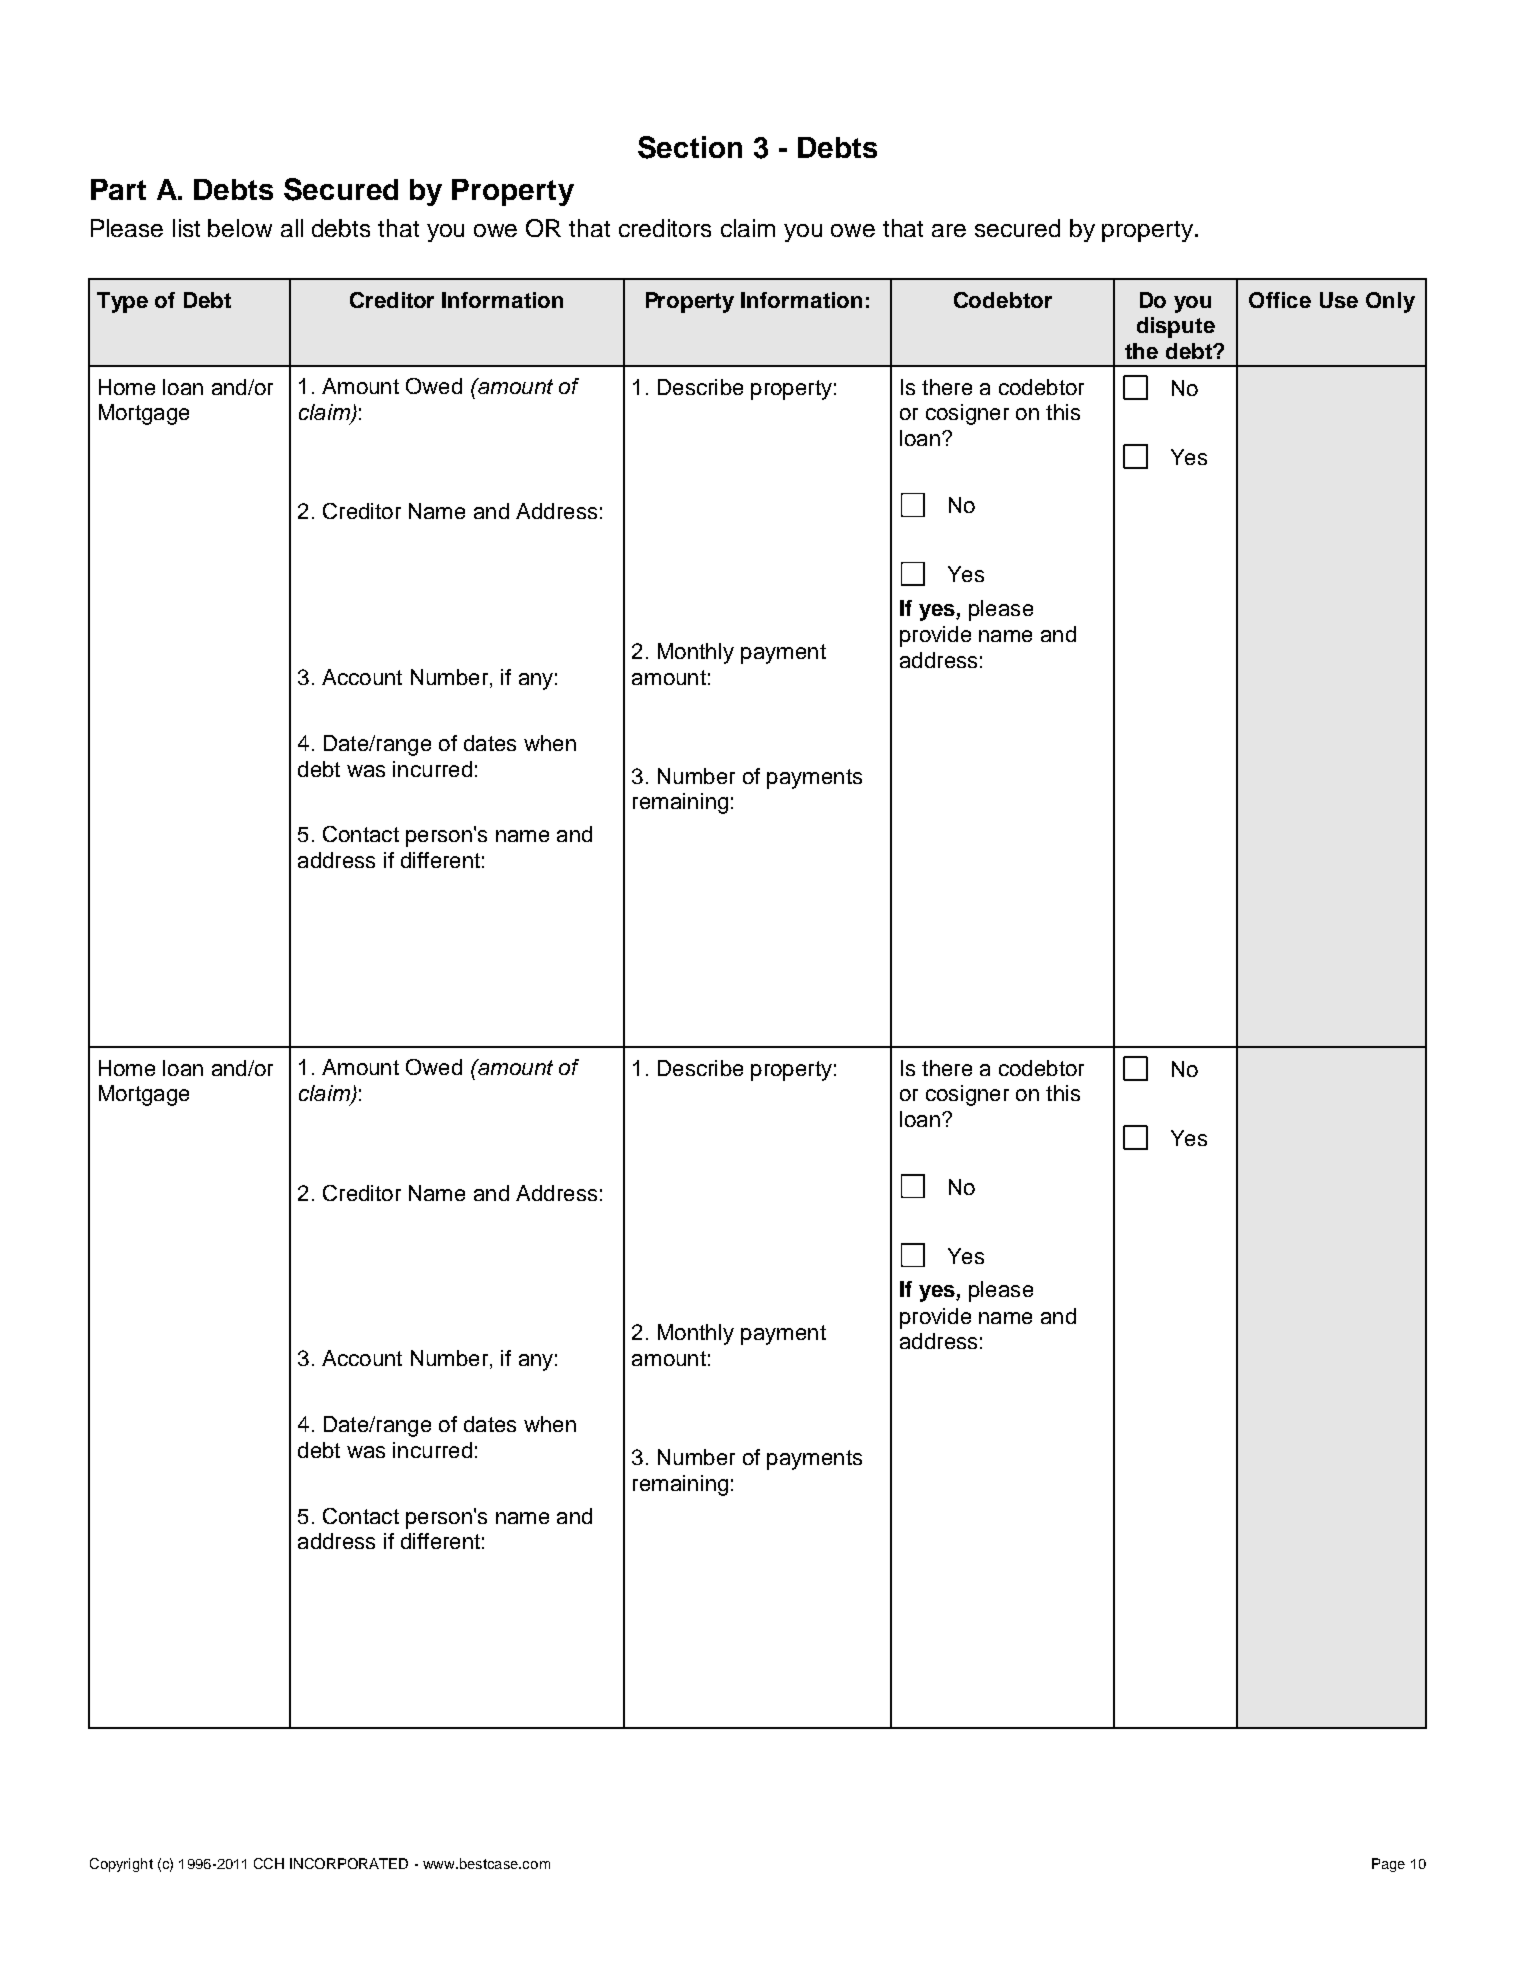 This screenshot has width=1515, height=1961. What do you see at coordinates (292, 228) in the screenshot?
I see `all` at bounding box center [292, 228].
